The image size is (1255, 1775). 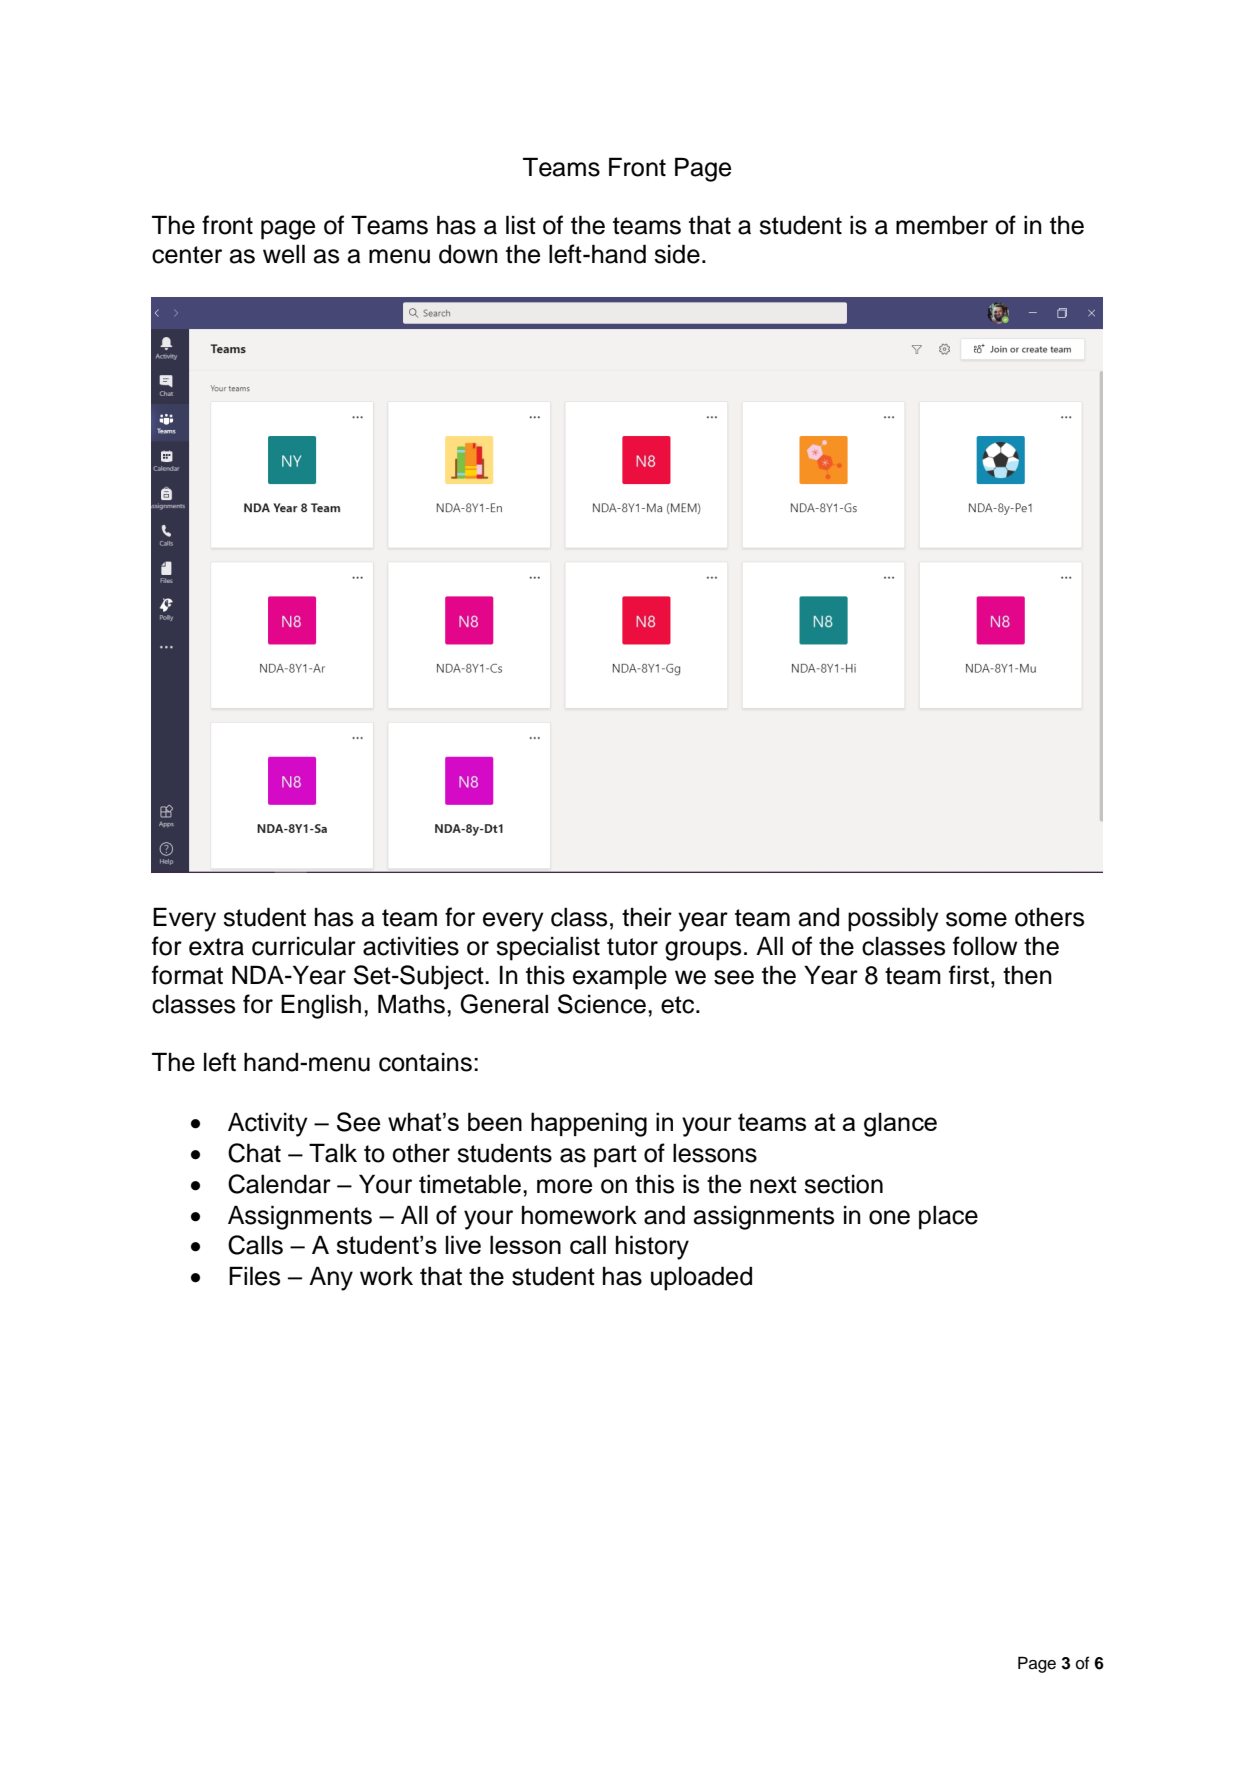 What do you see at coordinates (893, 919) in the image?
I see `possibly` at bounding box center [893, 919].
